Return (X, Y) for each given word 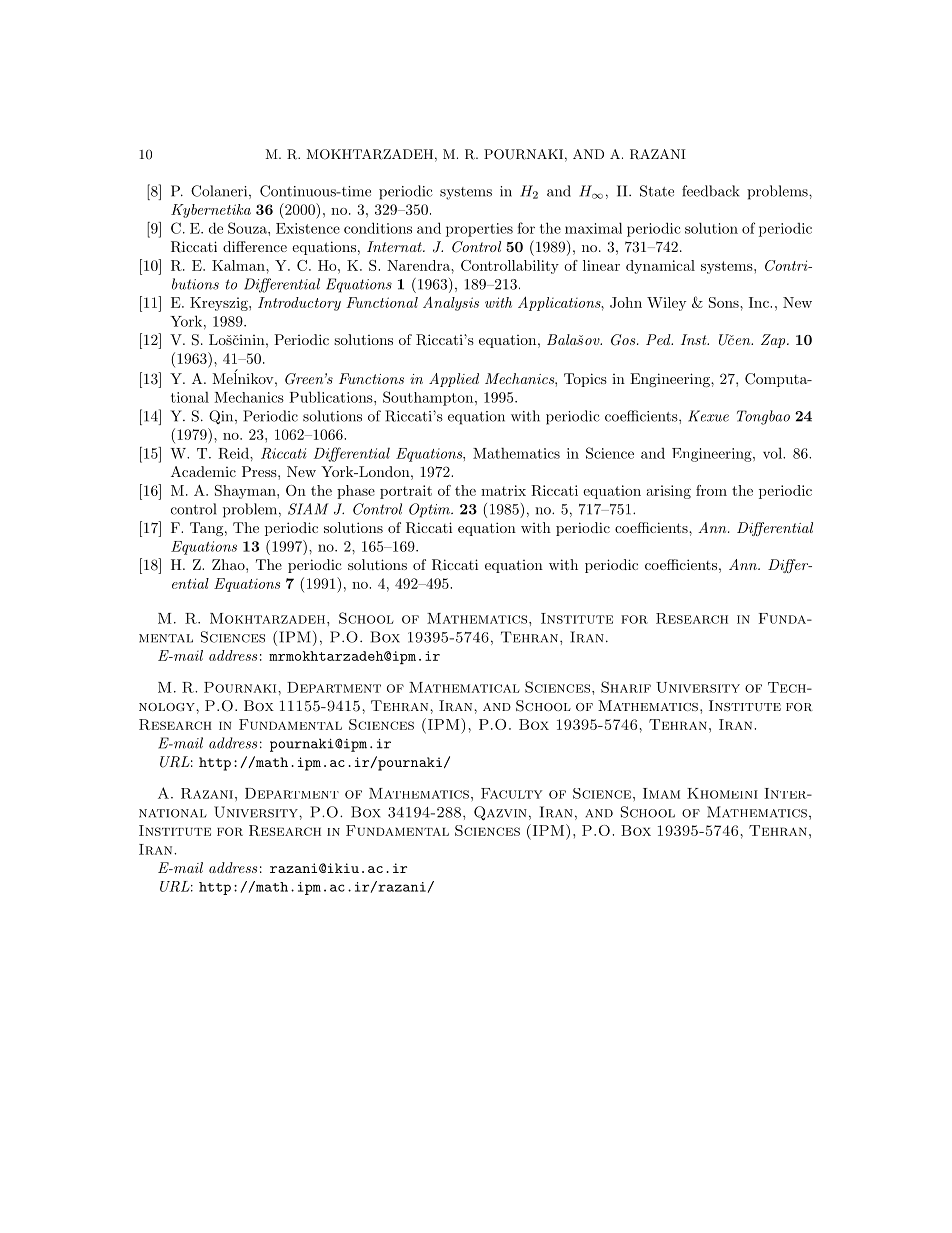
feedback (710, 191)
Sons (725, 302)
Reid (234, 453)
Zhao (229, 564)
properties (479, 230)
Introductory (299, 304)
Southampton (429, 398)
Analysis (451, 304)
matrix (503, 490)
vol (773, 453)
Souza (248, 228)
